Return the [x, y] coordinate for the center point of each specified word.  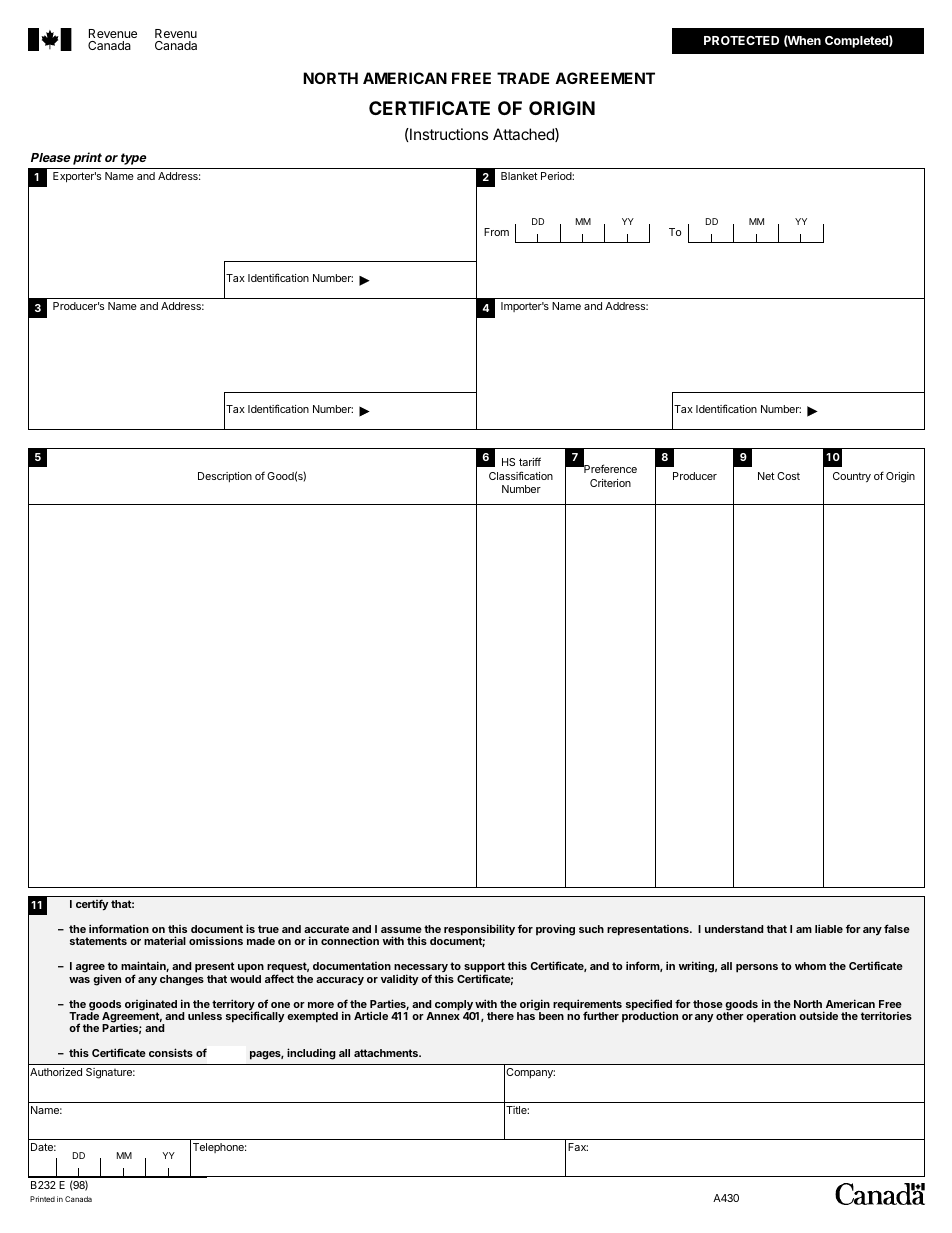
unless [205, 1016]
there [500, 1016]
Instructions [448, 134]
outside [818, 1015]
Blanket [519, 176]
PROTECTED [741, 40]
